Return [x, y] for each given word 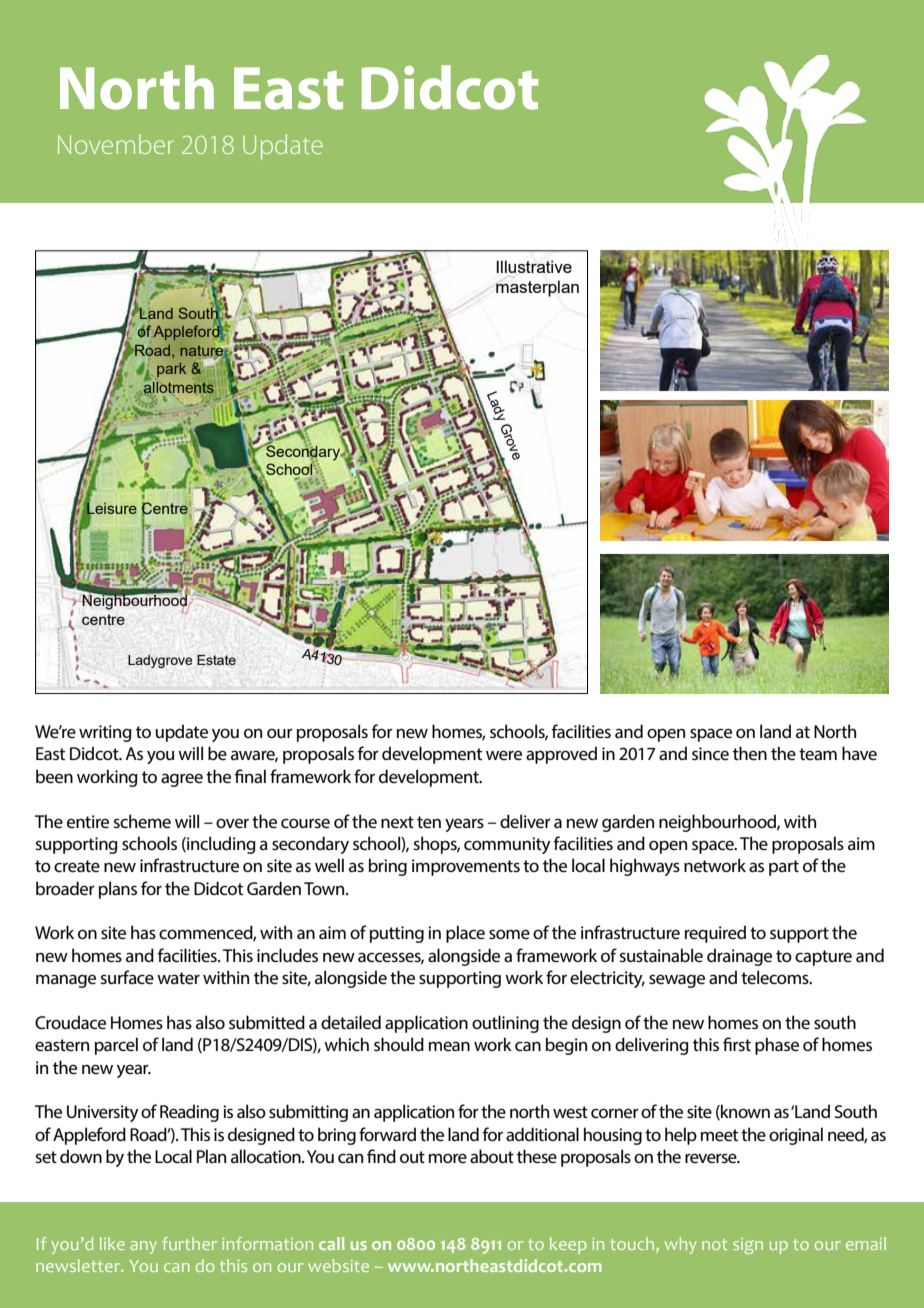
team [818, 754]
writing [105, 733]
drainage [739, 957]
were [504, 755]
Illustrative [534, 266]
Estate [216, 660]
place [465, 934]
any [143, 1247]
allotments [179, 387]
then [750, 753]
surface [127, 977]
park [170, 371]
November [116, 144]
